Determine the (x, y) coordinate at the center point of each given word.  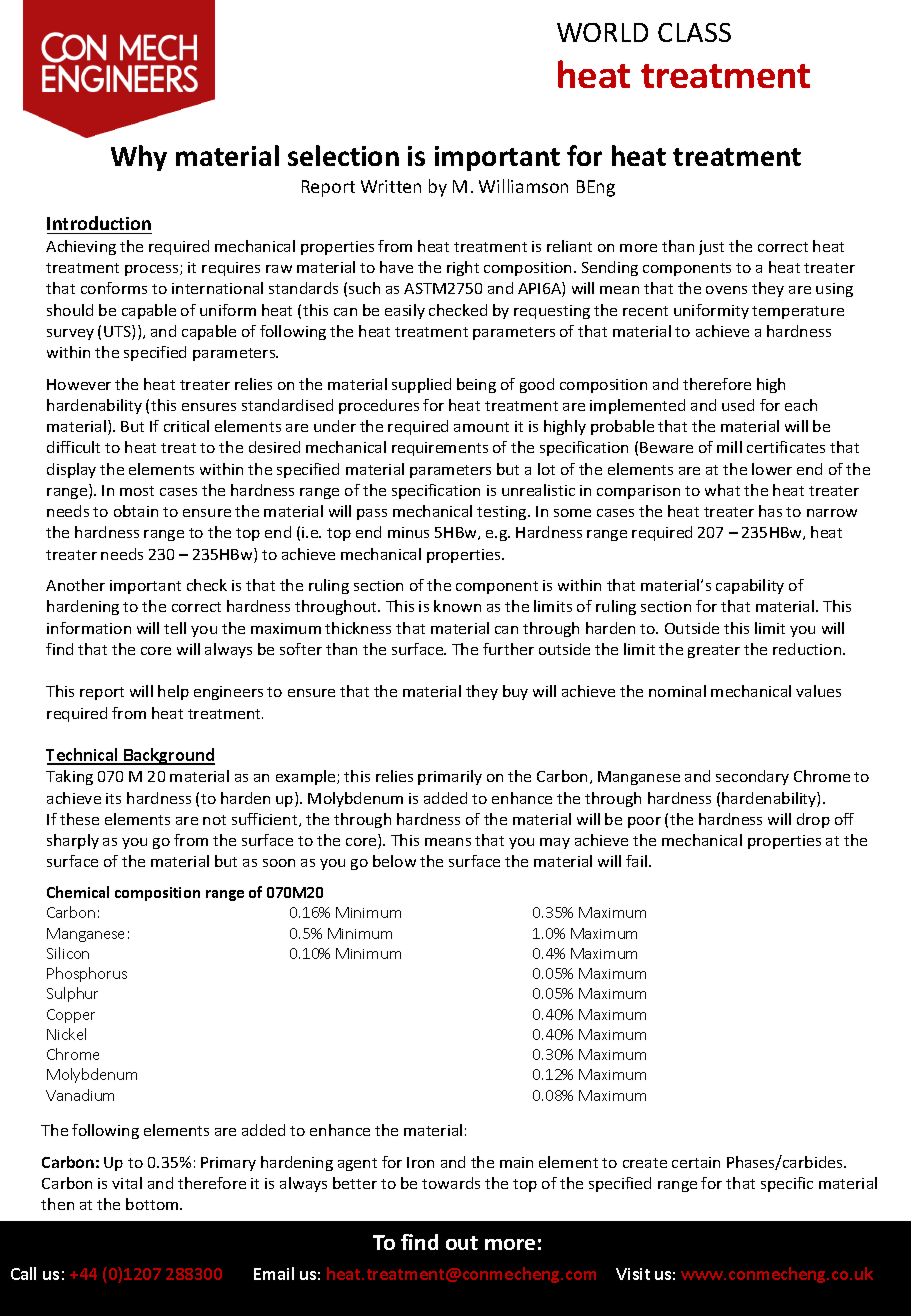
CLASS (694, 32)
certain (696, 1162)
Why (139, 158)
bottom (153, 1204)
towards (451, 1183)
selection (343, 155)
